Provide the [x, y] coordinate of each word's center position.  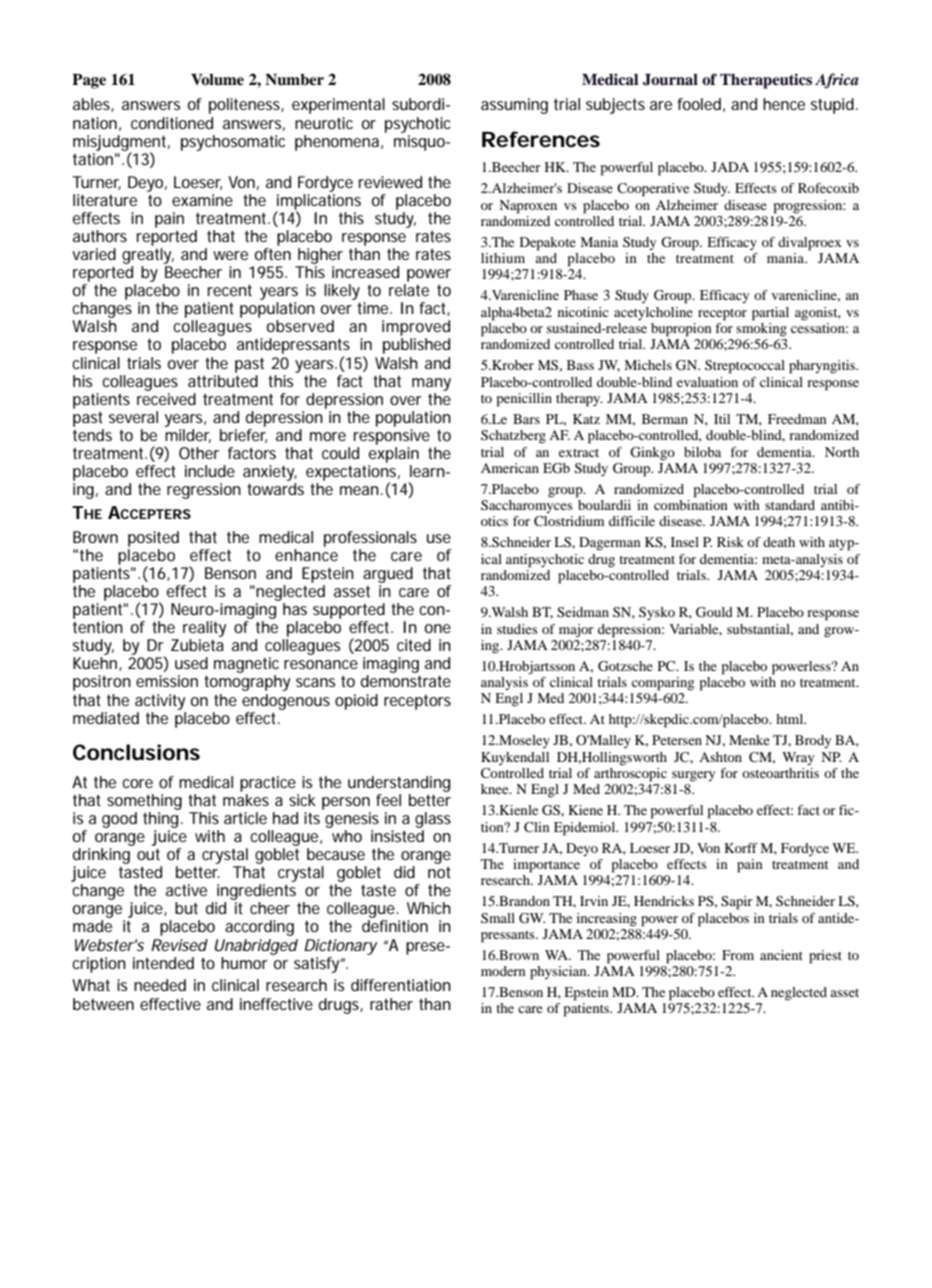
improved [416, 328]
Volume [217, 80]
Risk [730, 542]
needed [160, 985]
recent [230, 290]
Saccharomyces [527, 506]
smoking [761, 328]
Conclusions [136, 752]
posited [153, 539]
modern [503, 971]
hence [784, 104]
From [738, 955]
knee [496, 789]
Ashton [720, 757]
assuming [514, 106]
